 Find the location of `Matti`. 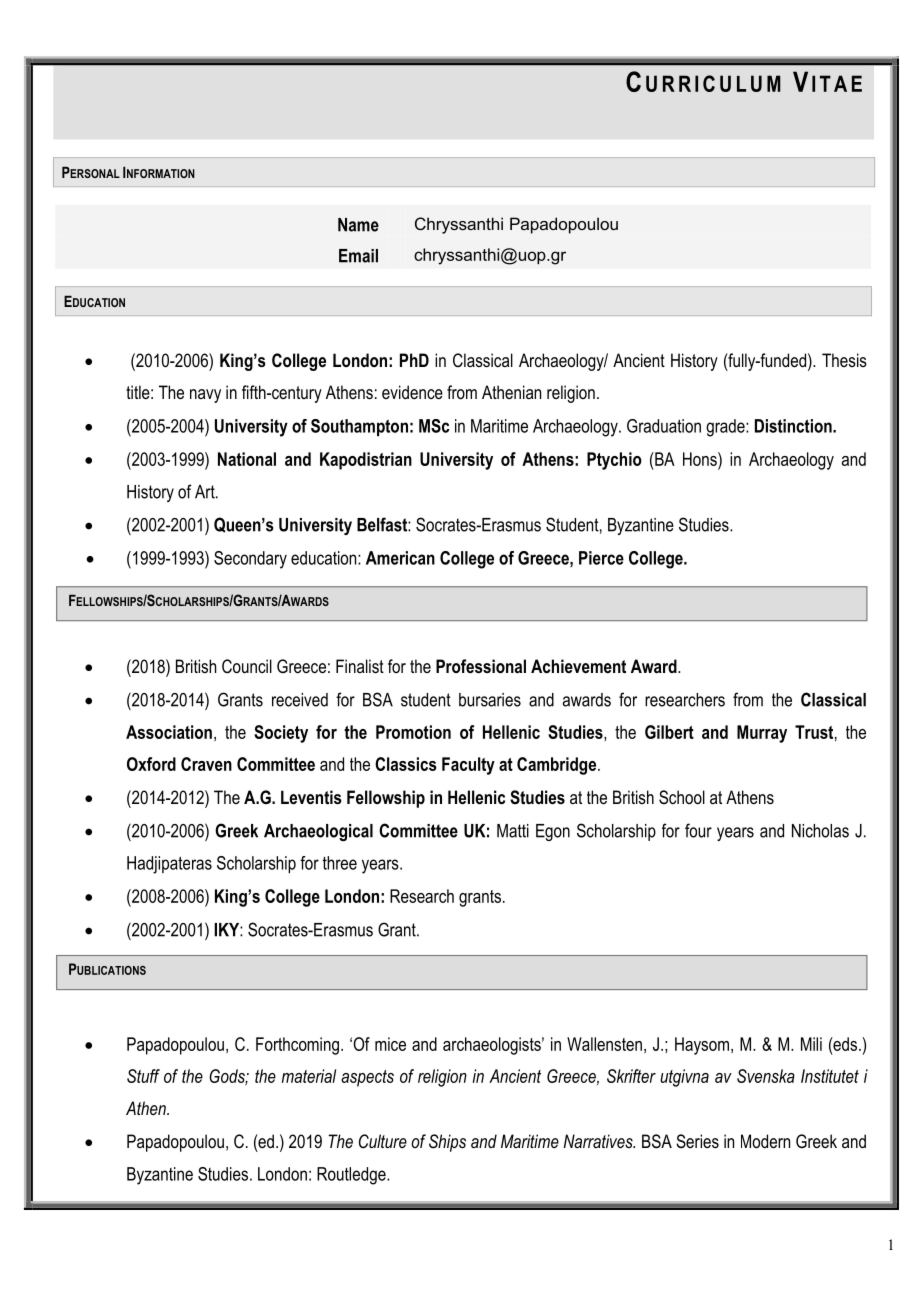

Matti is located at coordinates (513, 831).
